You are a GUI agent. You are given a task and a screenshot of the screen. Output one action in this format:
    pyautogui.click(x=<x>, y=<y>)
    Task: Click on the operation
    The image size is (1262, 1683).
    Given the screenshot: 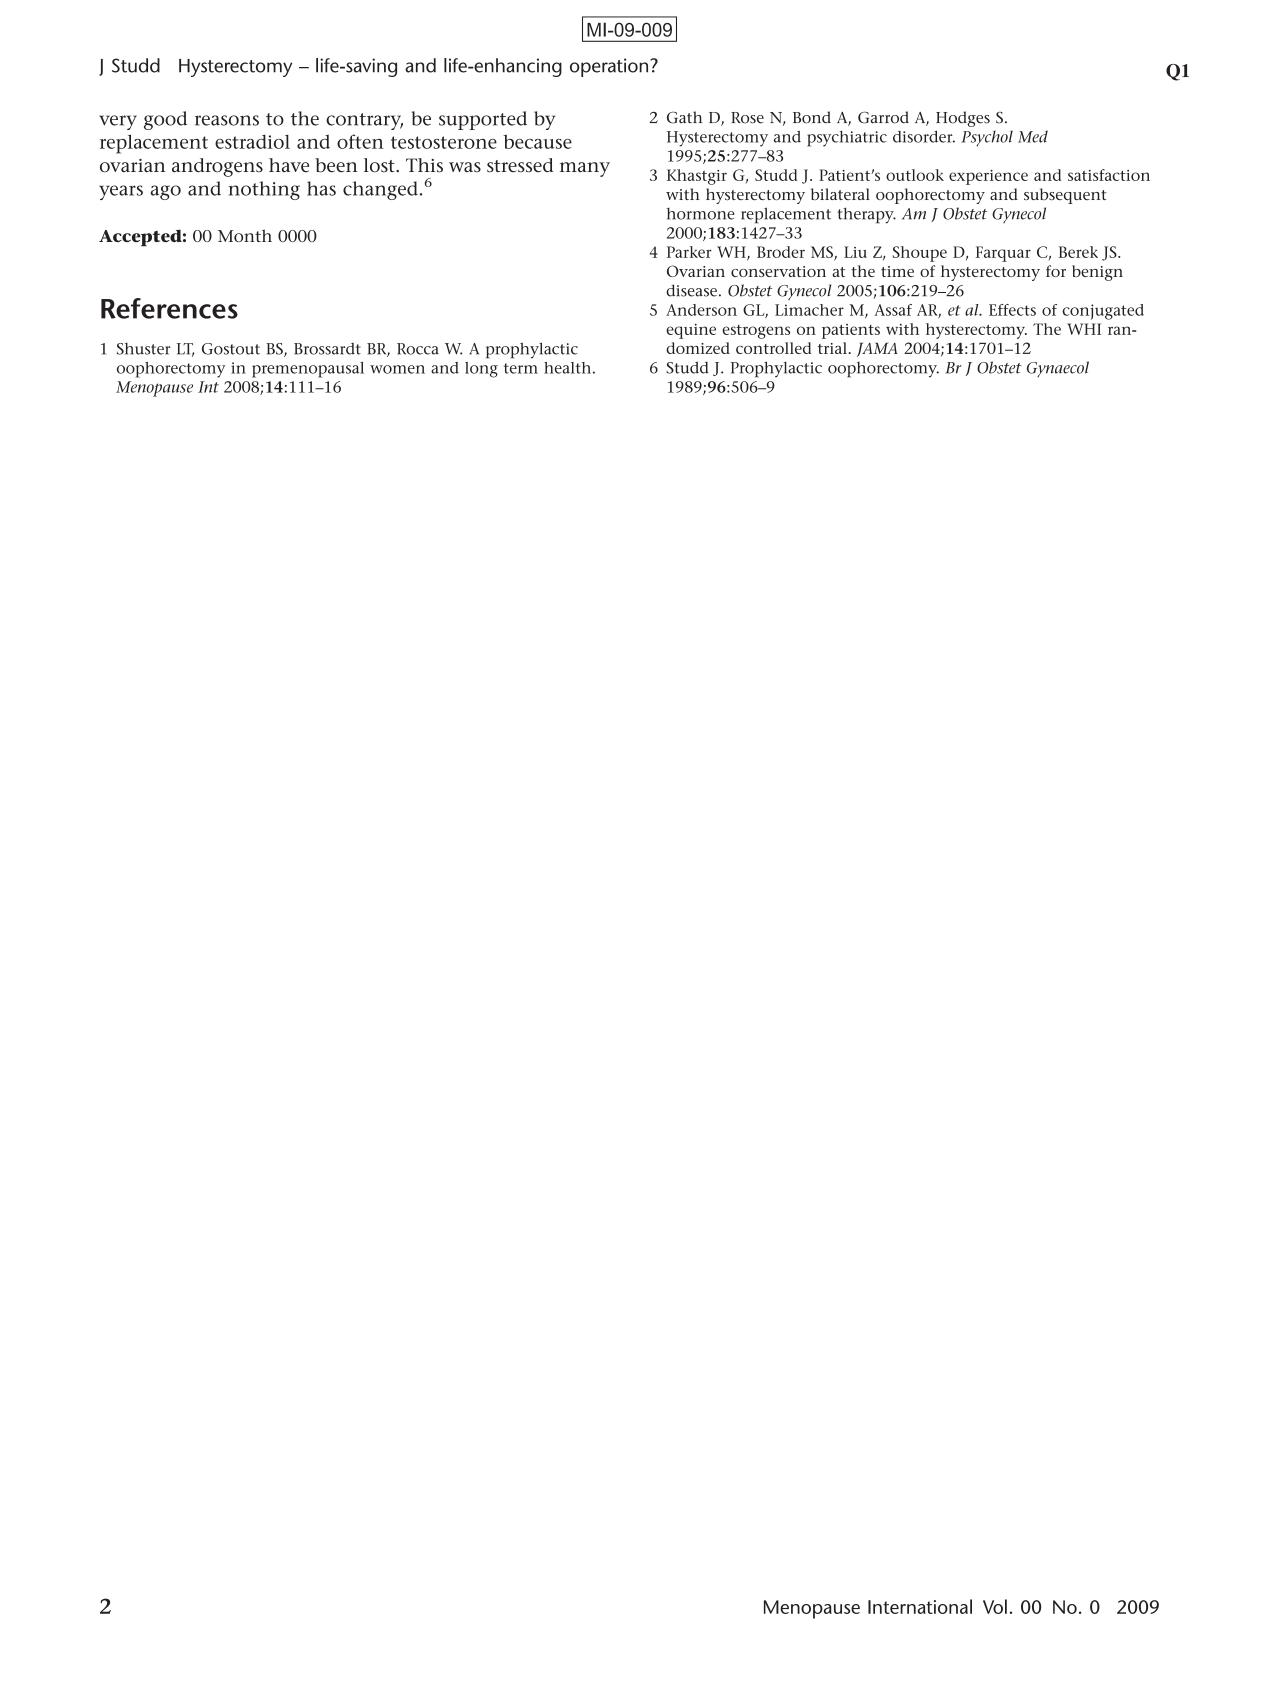 What is the action you would take?
    pyautogui.click(x=610, y=67)
